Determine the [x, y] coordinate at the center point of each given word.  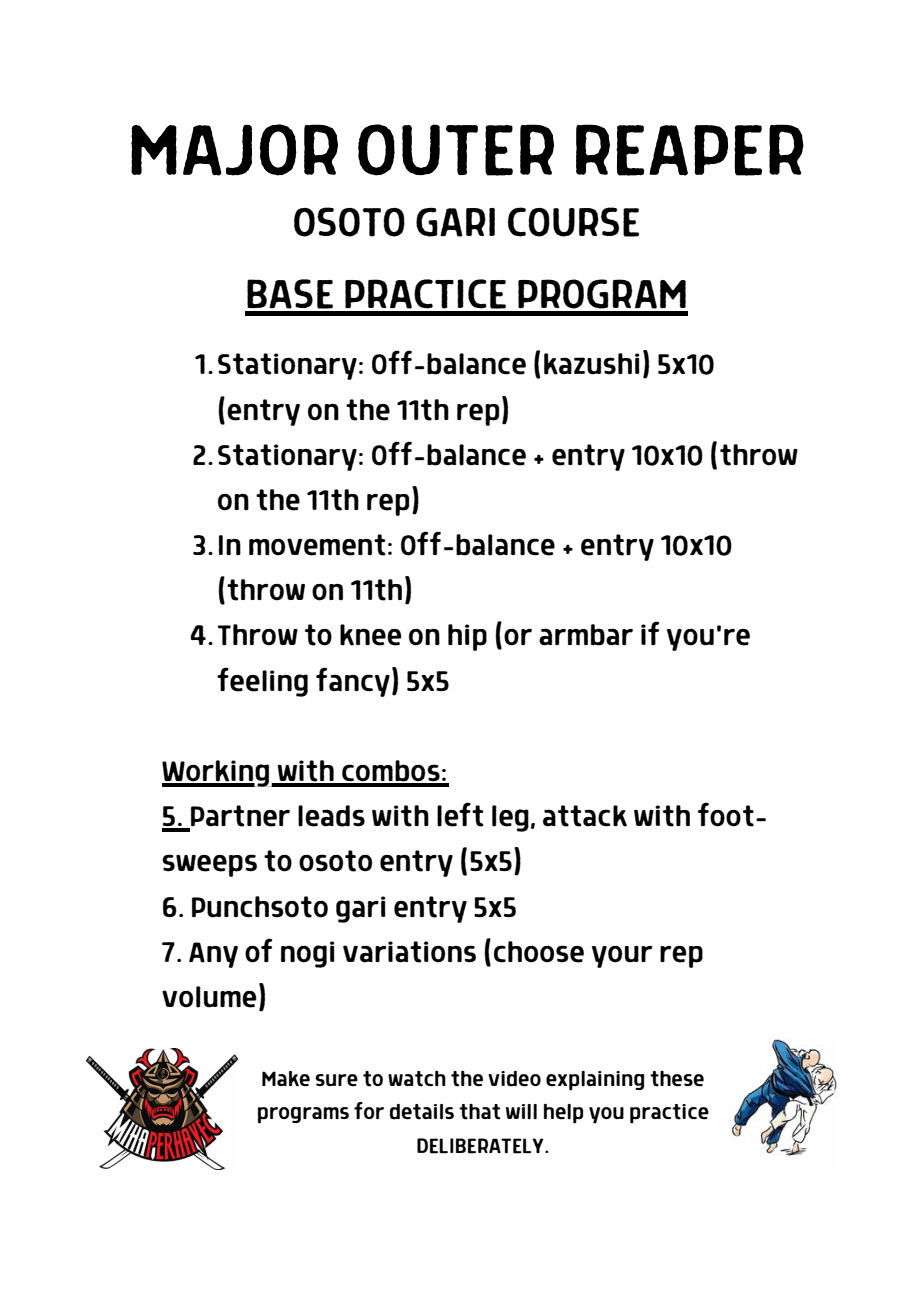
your [622, 957]
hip [467, 637]
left [460, 814]
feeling [262, 682]
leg [510, 818]
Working [217, 773]
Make [286, 1079]
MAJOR [234, 150]
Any [213, 955]
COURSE [573, 222]
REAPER [690, 150]
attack [585, 816]
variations [409, 952]
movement [317, 545]
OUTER [456, 150]
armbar [586, 635]
